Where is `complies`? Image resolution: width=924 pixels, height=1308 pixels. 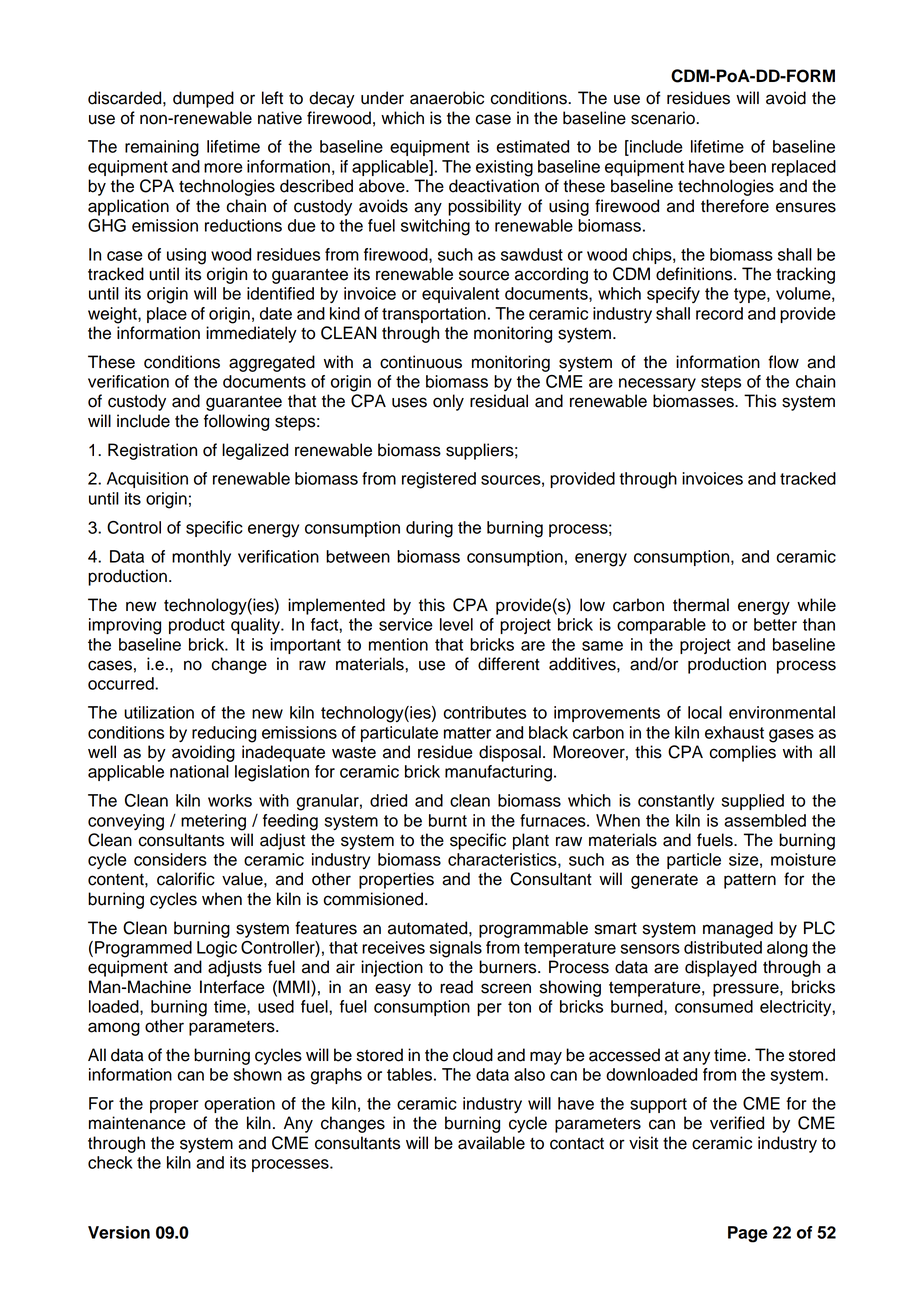
complies is located at coordinates (742, 753).
